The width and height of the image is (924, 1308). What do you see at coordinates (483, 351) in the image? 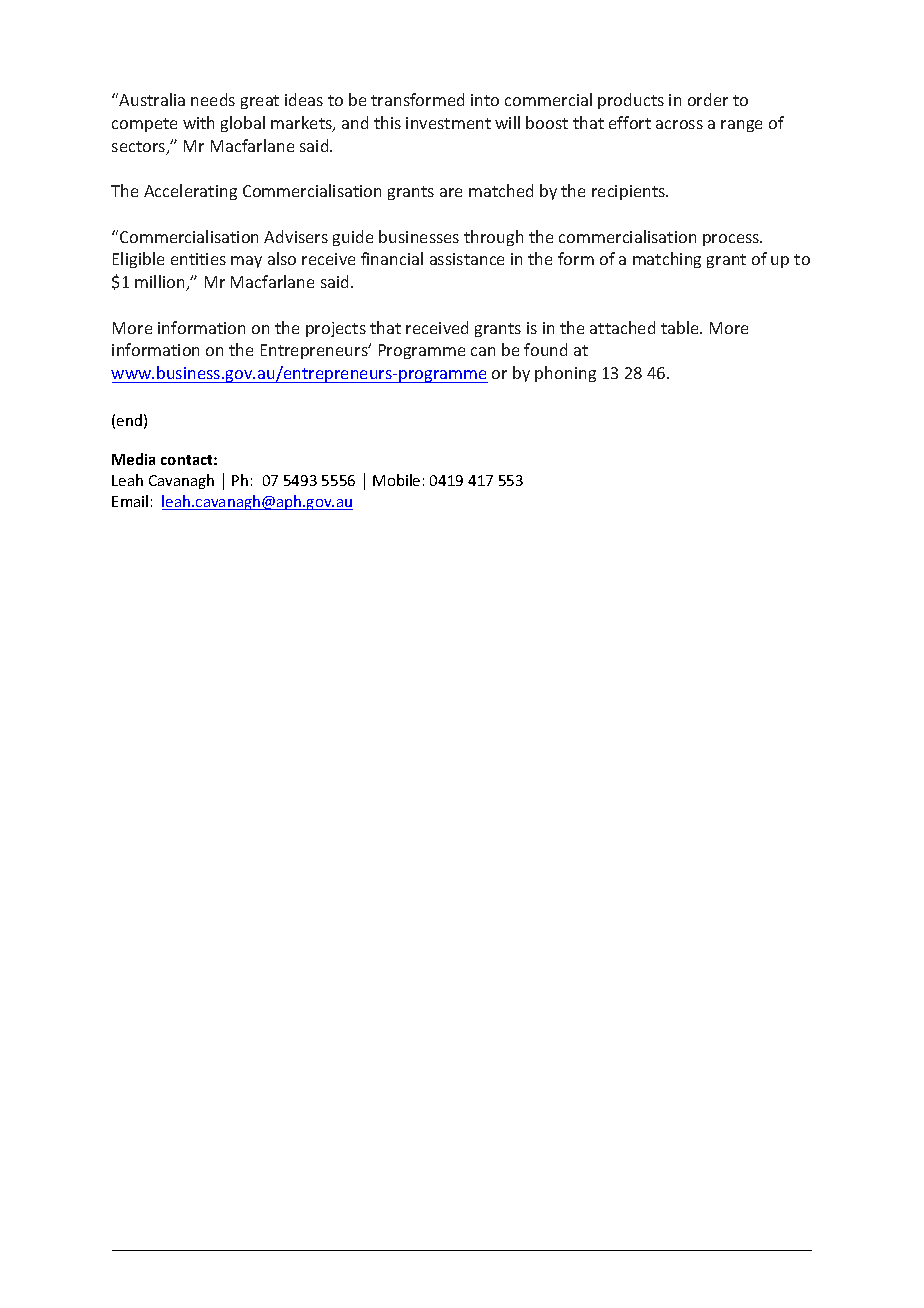
I see `can` at bounding box center [483, 351].
